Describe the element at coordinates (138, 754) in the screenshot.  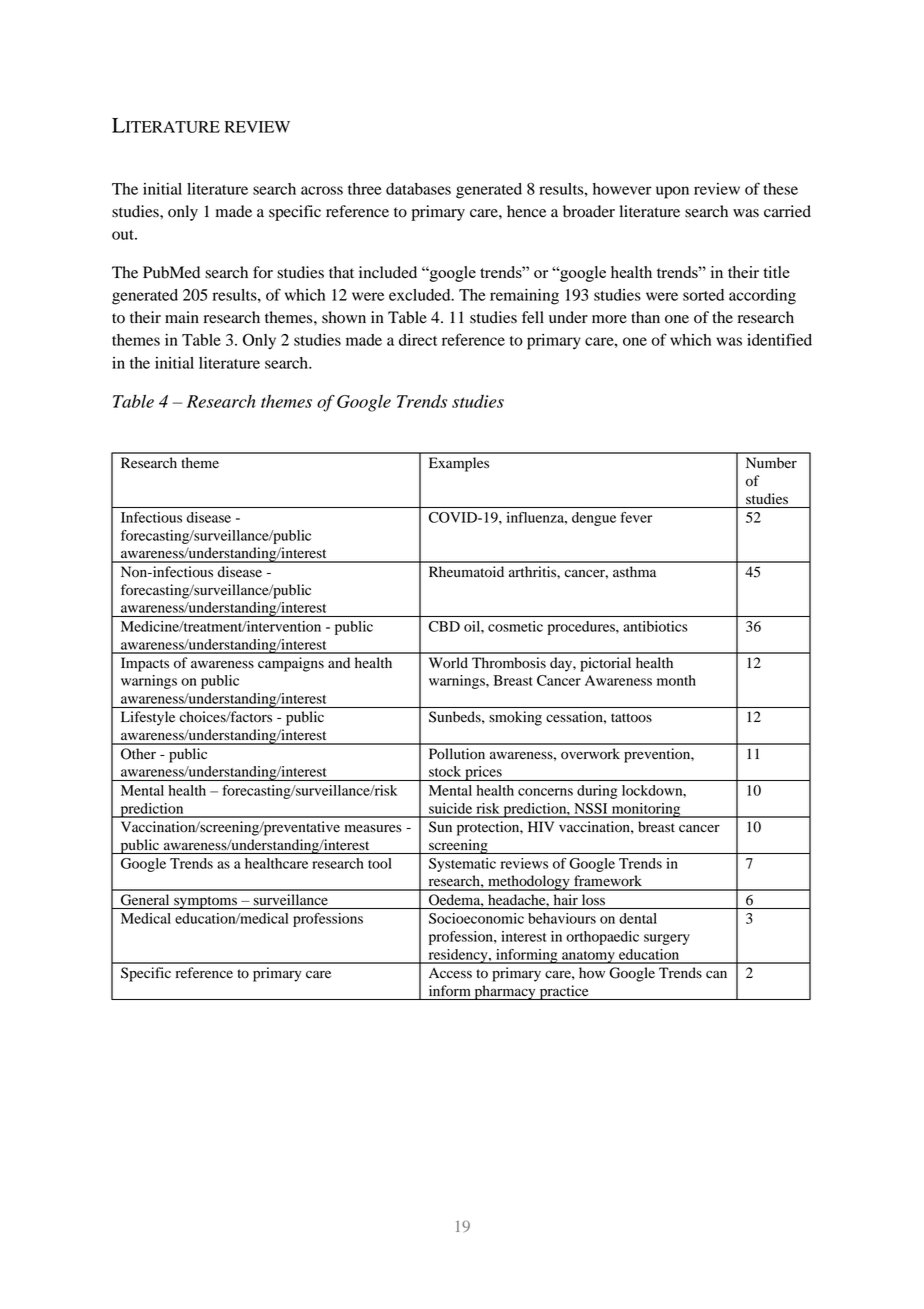
I see `Other` at that location.
